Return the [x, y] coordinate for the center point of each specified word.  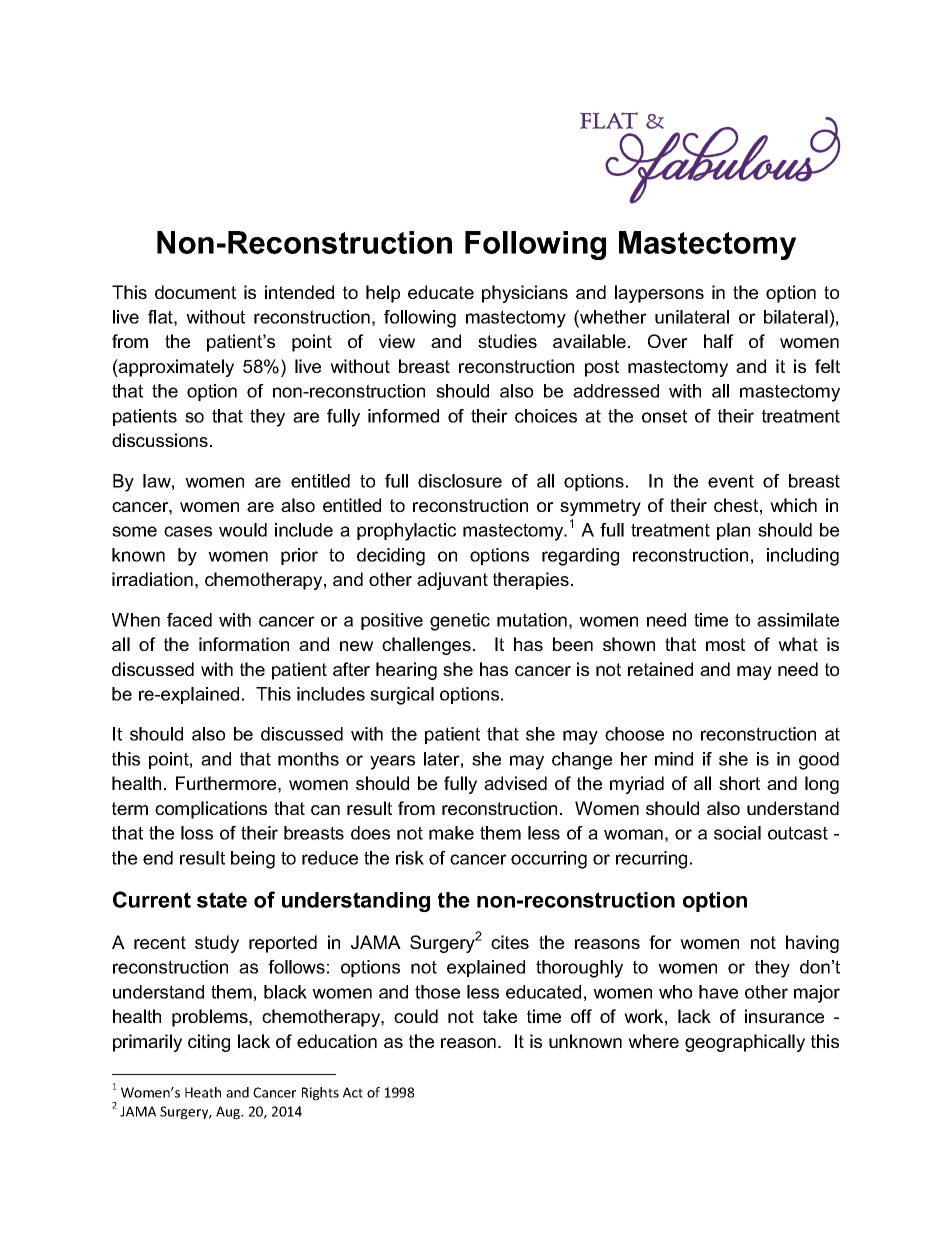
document [195, 292]
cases [188, 531]
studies [507, 341]
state [222, 900]
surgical [402, 696]
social [737, 833]
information [244, 644]
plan [733, 531]
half [719, 341]
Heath [203, 1092]
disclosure [460, 481]
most [725, 644]
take [500, 1016]
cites [510, 942]
